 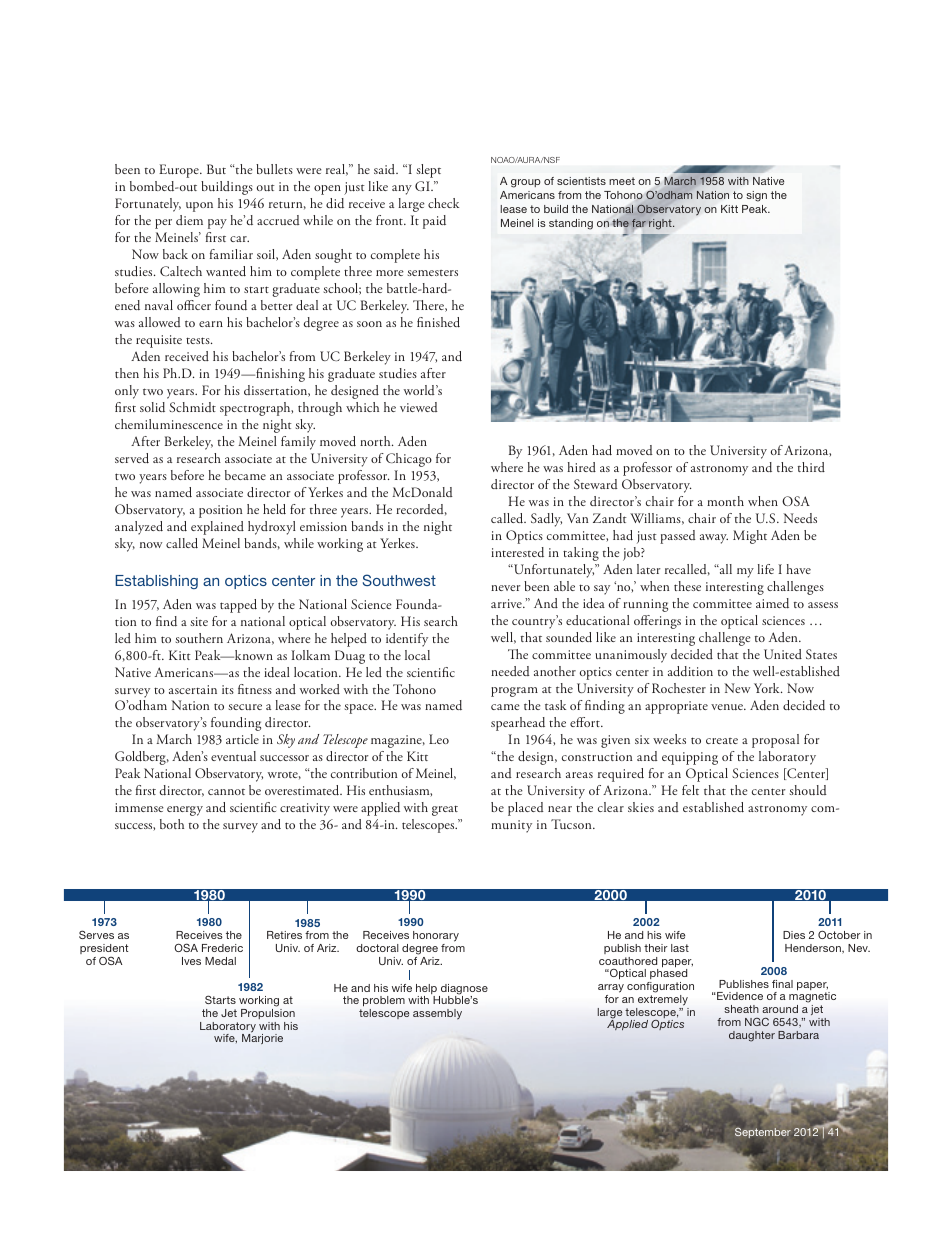 I want to click on local, so click(x=417, y=655).
